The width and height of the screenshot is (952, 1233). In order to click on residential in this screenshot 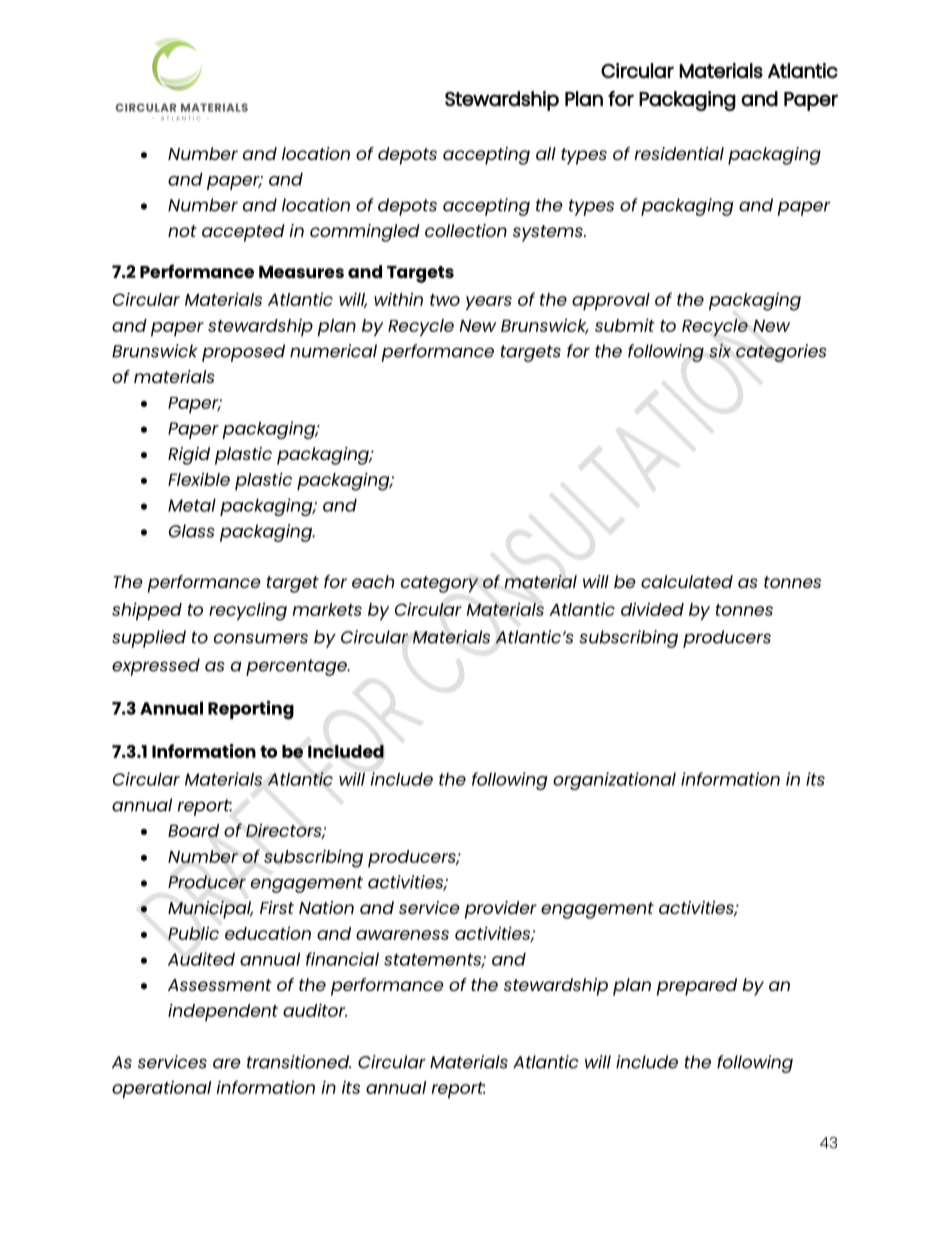, I will do `click(679, 153)`.
